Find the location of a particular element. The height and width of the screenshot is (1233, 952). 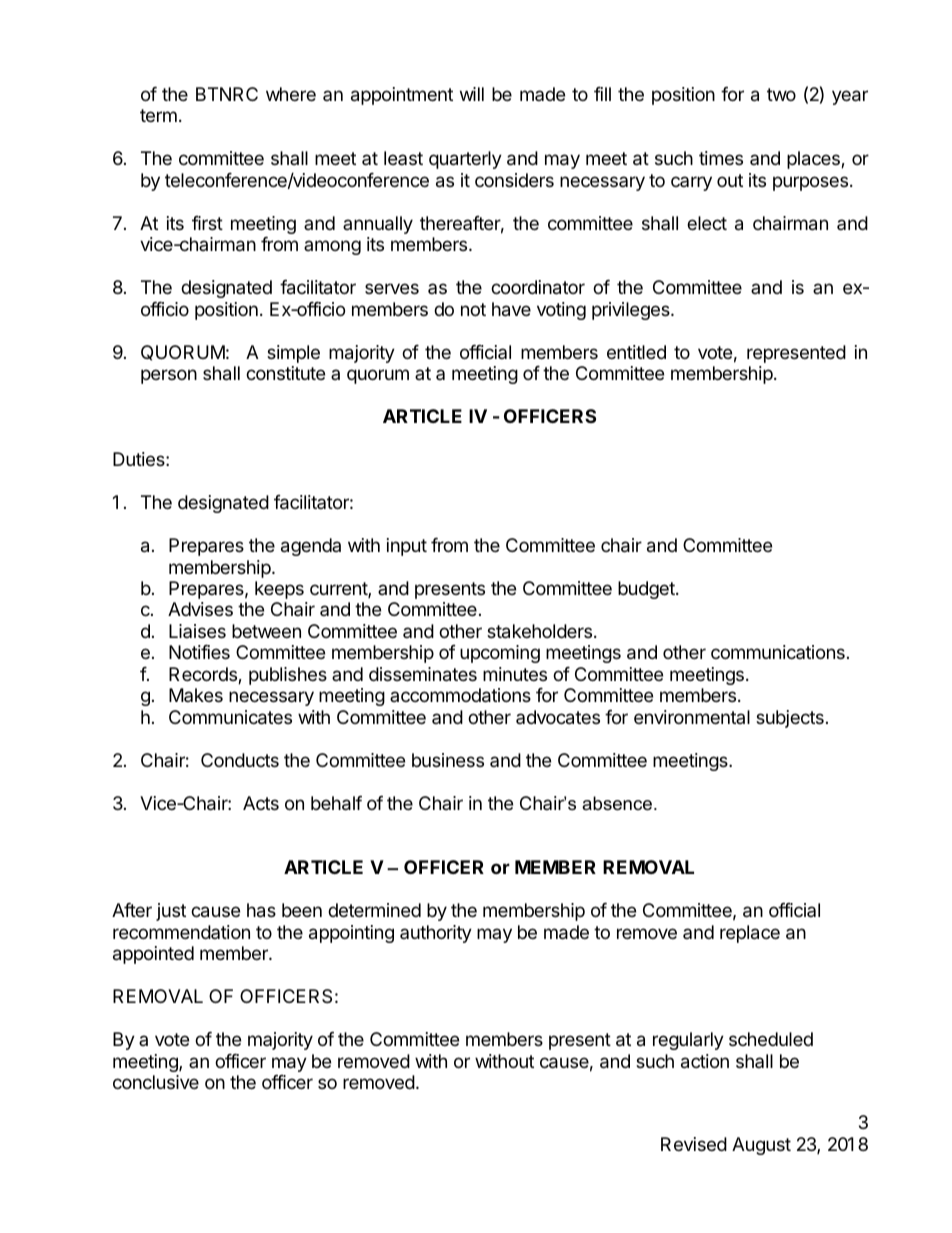

where is located at coordinates (291, 94).
